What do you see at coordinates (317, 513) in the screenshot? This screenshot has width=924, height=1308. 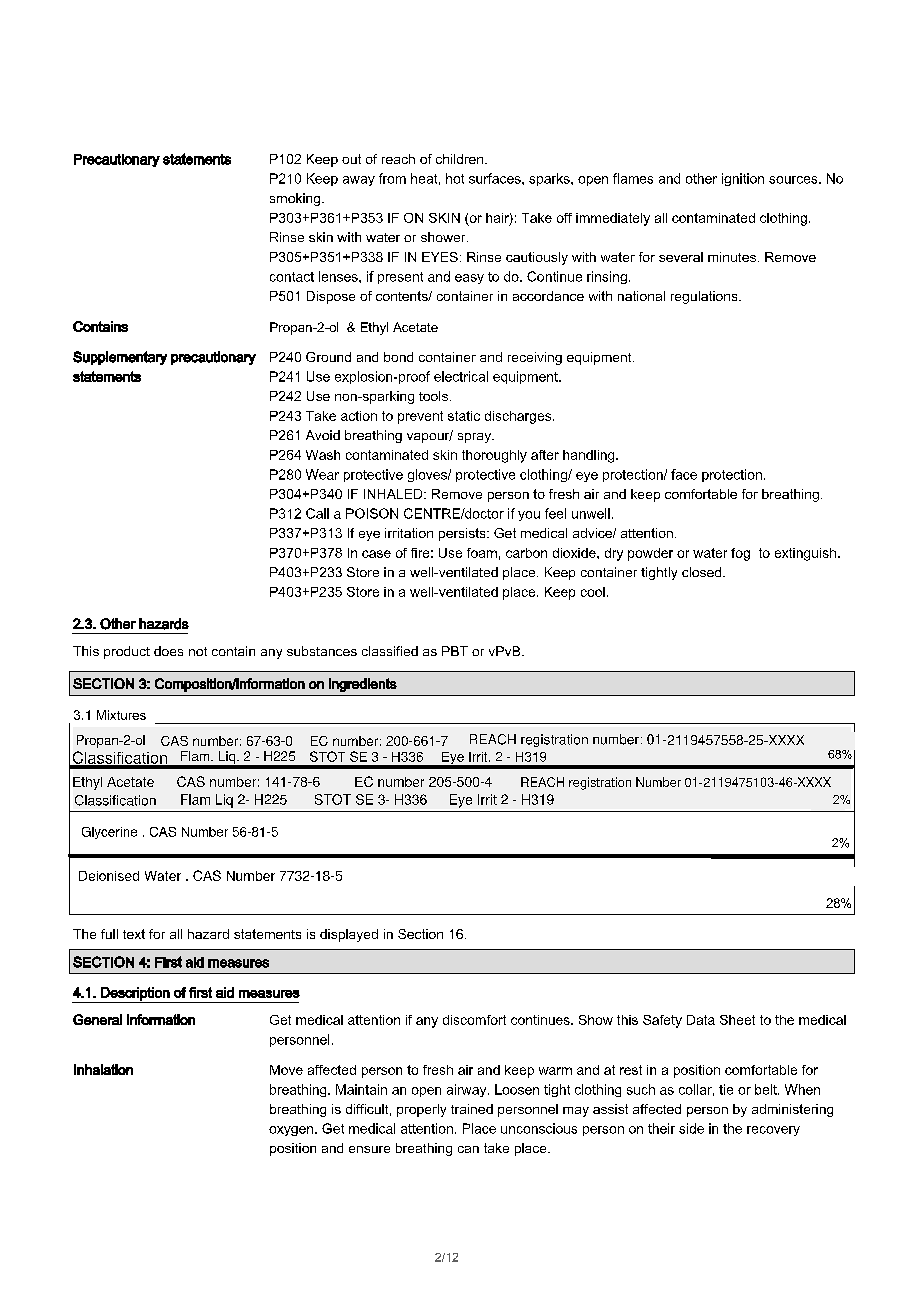 I see `Call` at bounding box center [317, 513].
